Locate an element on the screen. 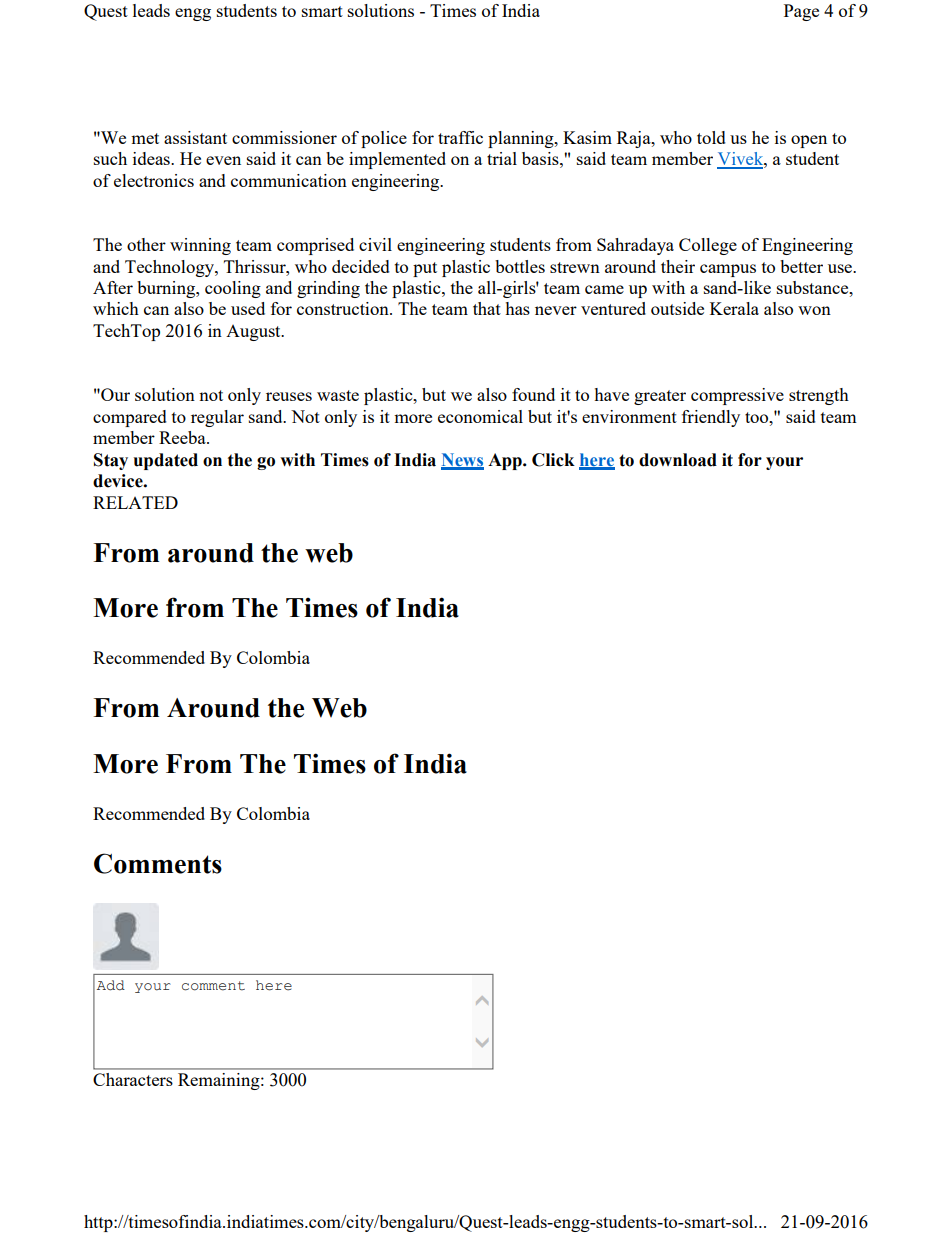 The width and height of the screenshot is (952, 1233). App is located at coordinates (506, 461).
